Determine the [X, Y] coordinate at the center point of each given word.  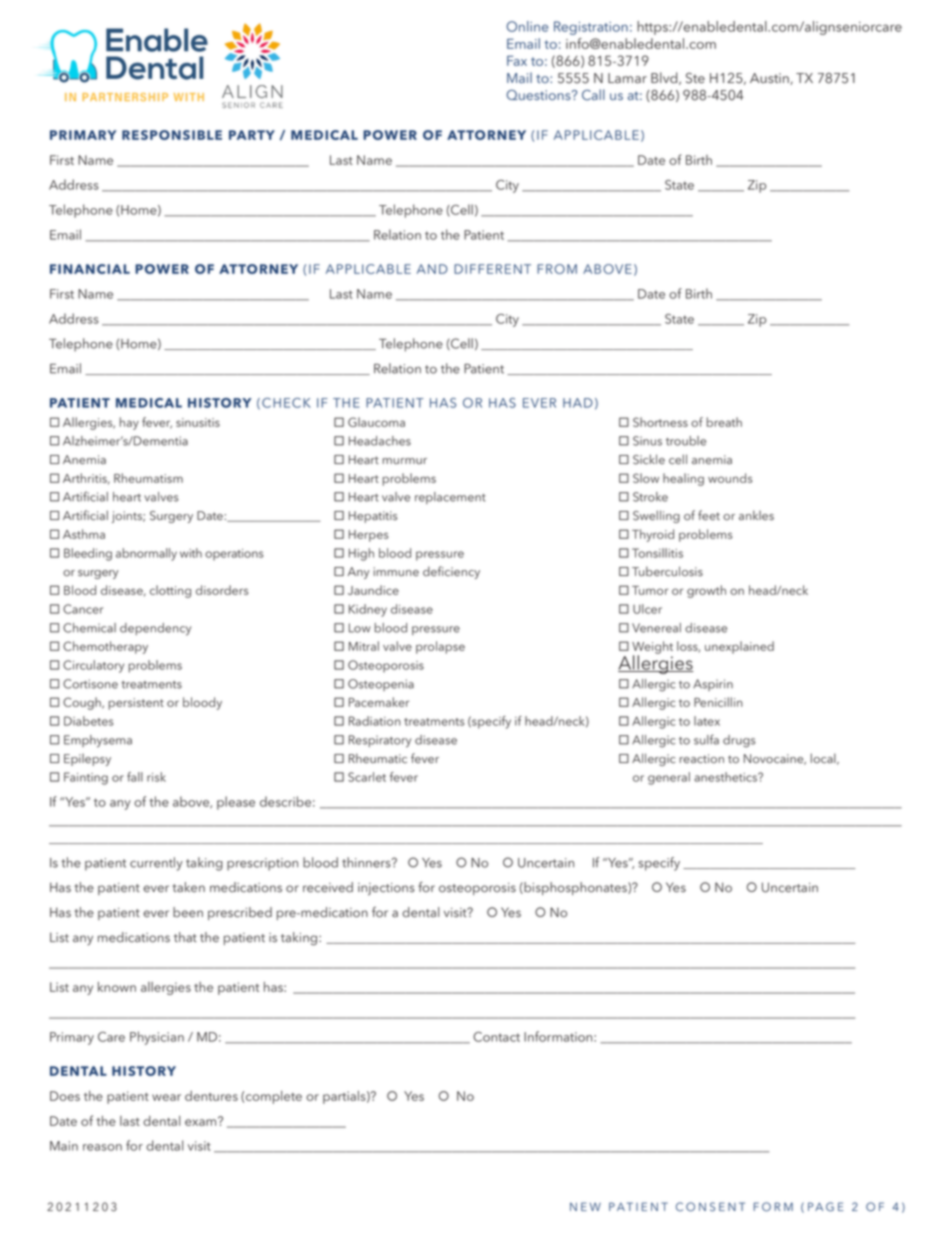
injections [386, 889]
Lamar [627, 78]
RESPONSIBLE [172, 135]
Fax [517, 61]
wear [166, 1097]
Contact [496, 1037]
